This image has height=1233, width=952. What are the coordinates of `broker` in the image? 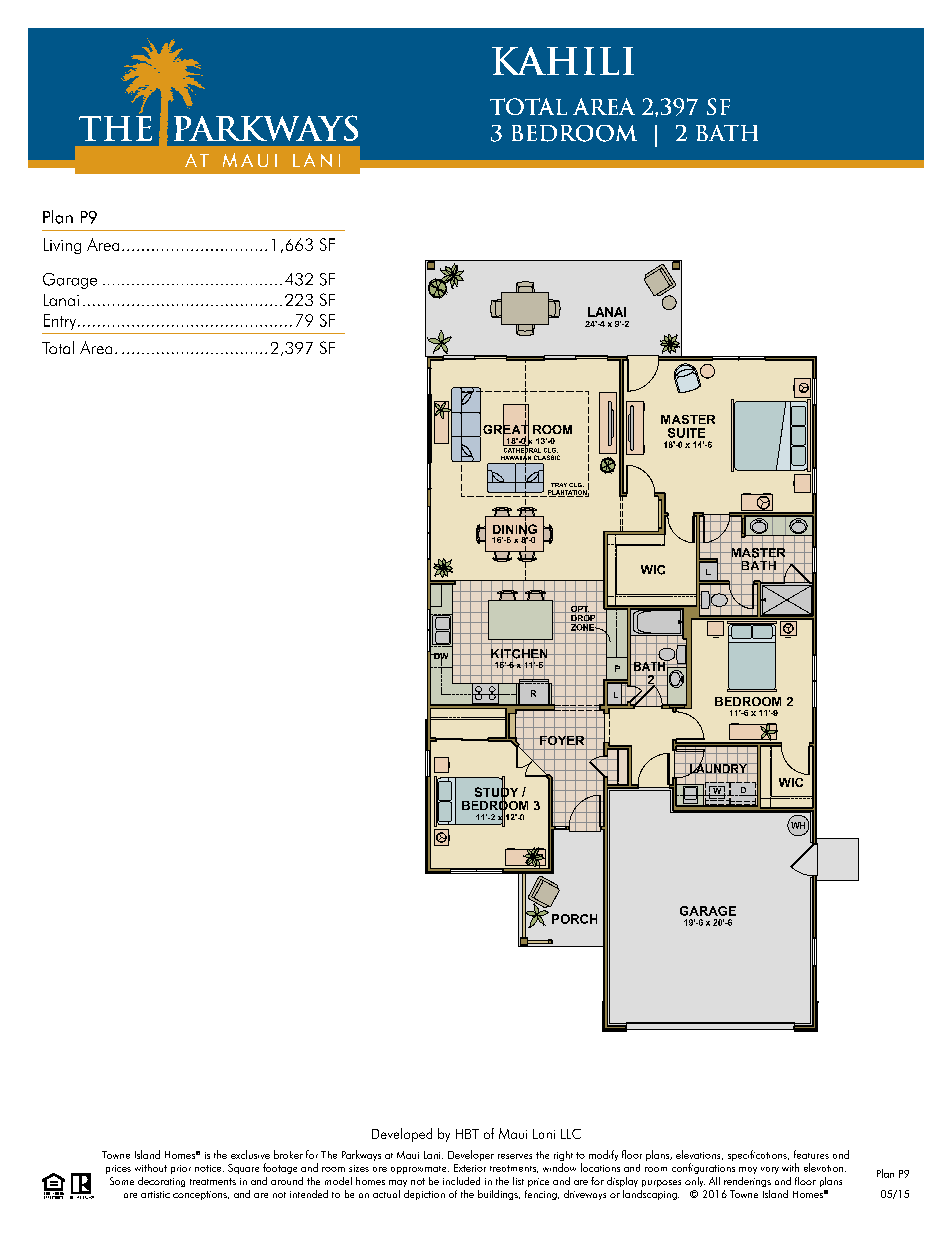 It's located at (288, 1154).
